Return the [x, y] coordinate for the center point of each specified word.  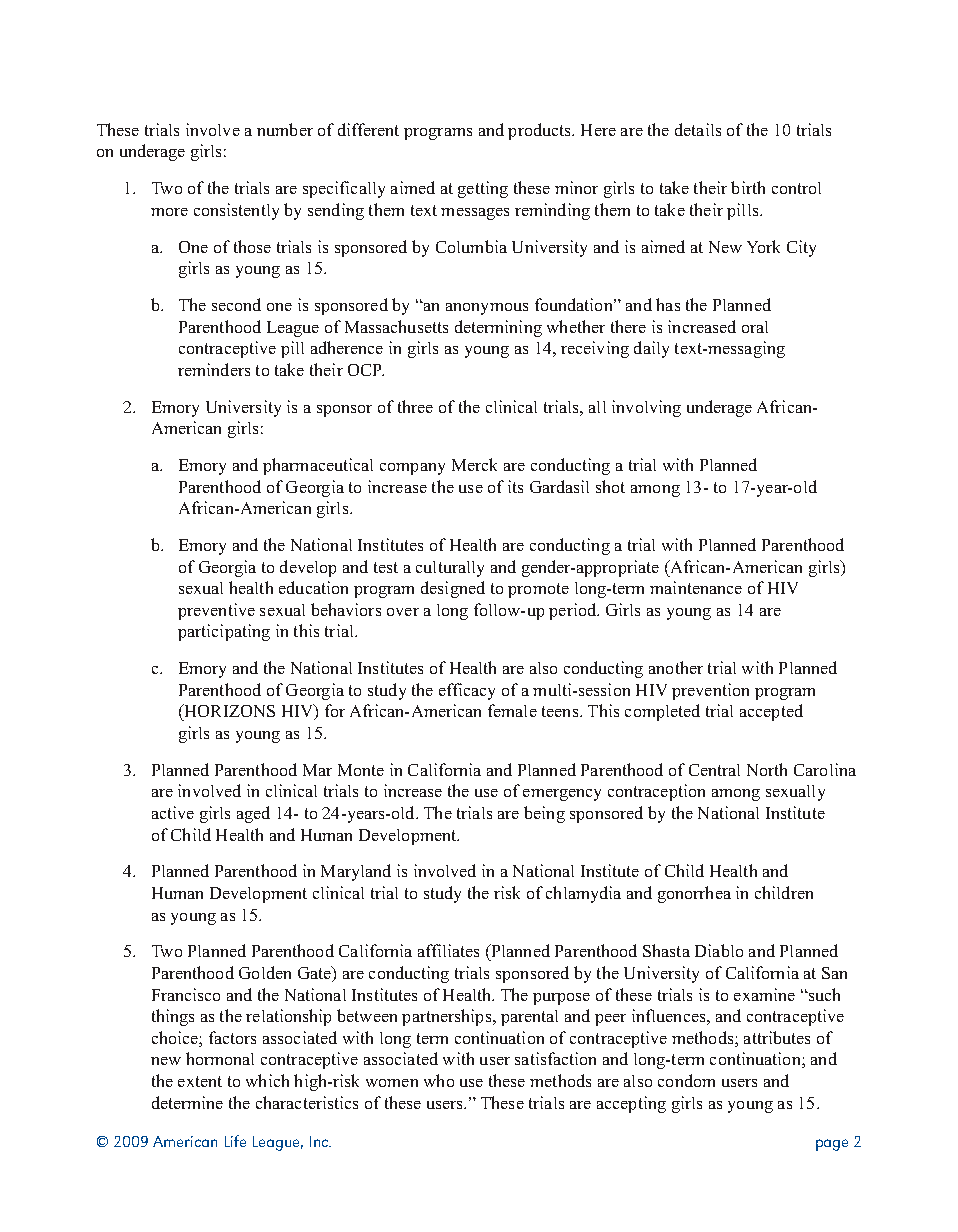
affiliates [448, 950]
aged [253, 814]
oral [755, 327]
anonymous [487, 309]
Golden [265, 972]
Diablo [719, 950]
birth [748, 187]
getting [483, 189]
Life [235, 1141]
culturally [450, 569]
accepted [771, 712]
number [285, 129]
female [512, 710]
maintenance [696, 587]
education [313, 587]
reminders [214, 369]
